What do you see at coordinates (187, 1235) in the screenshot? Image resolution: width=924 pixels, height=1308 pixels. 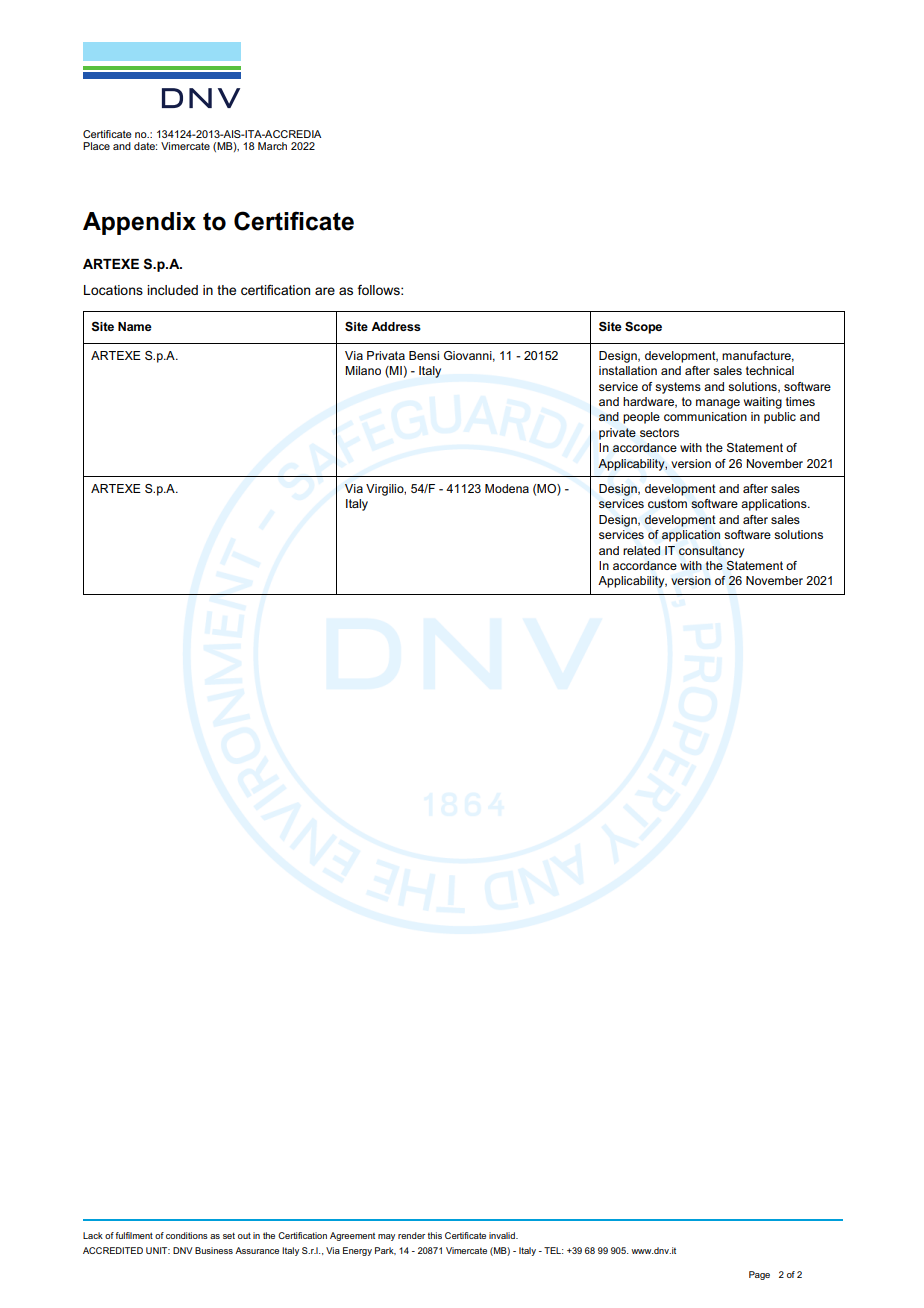 I see `conditions` at bounding box center [187, 1235].
